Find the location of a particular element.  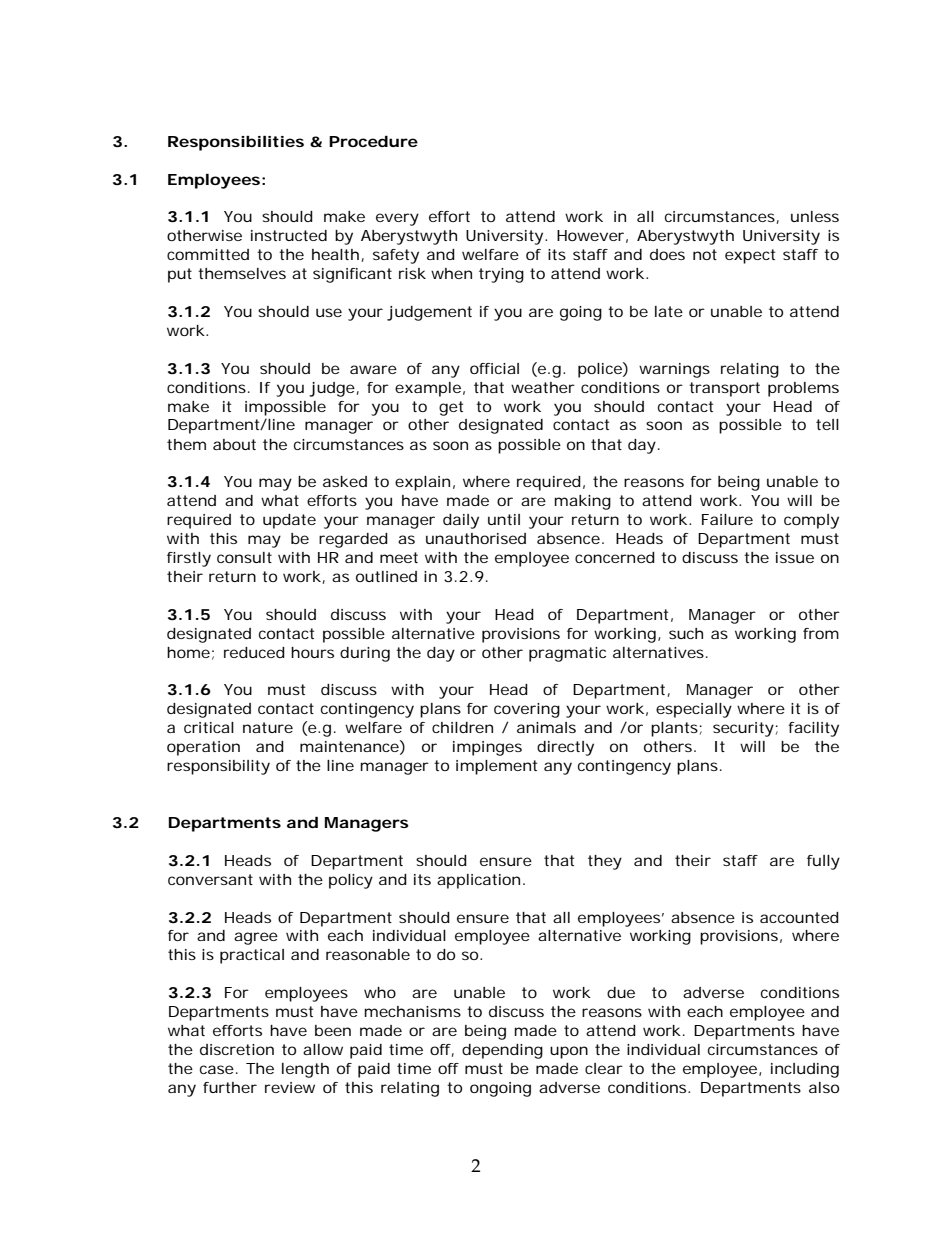

every is located at coordinates (397, 219).
